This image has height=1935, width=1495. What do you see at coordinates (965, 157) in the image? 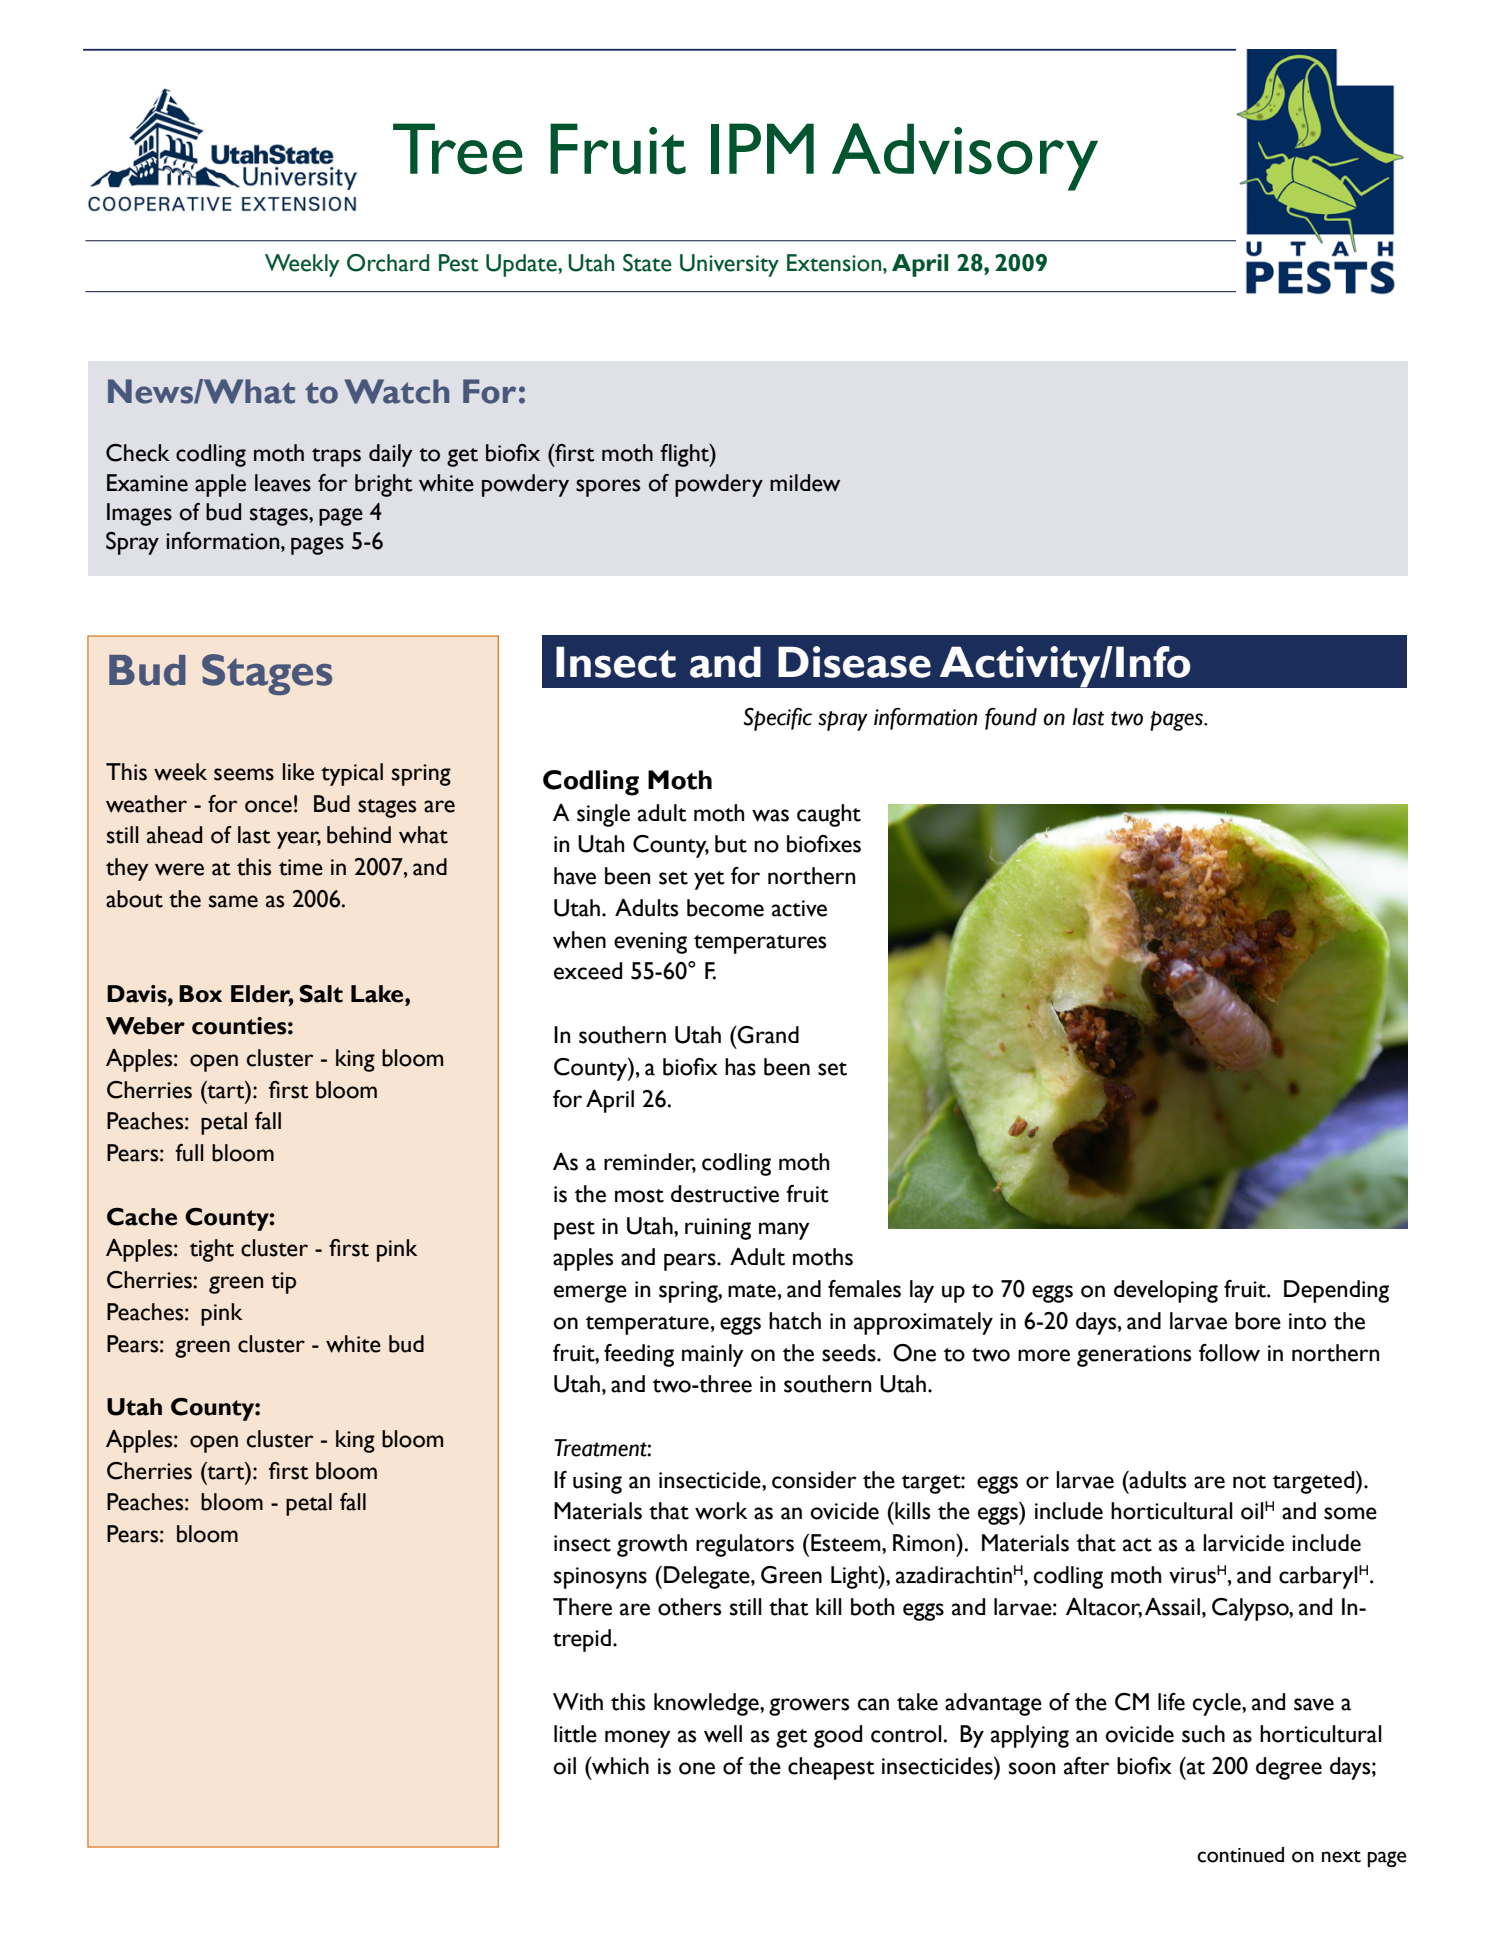
I see `Advisory` at bounding box center [965, 157].
